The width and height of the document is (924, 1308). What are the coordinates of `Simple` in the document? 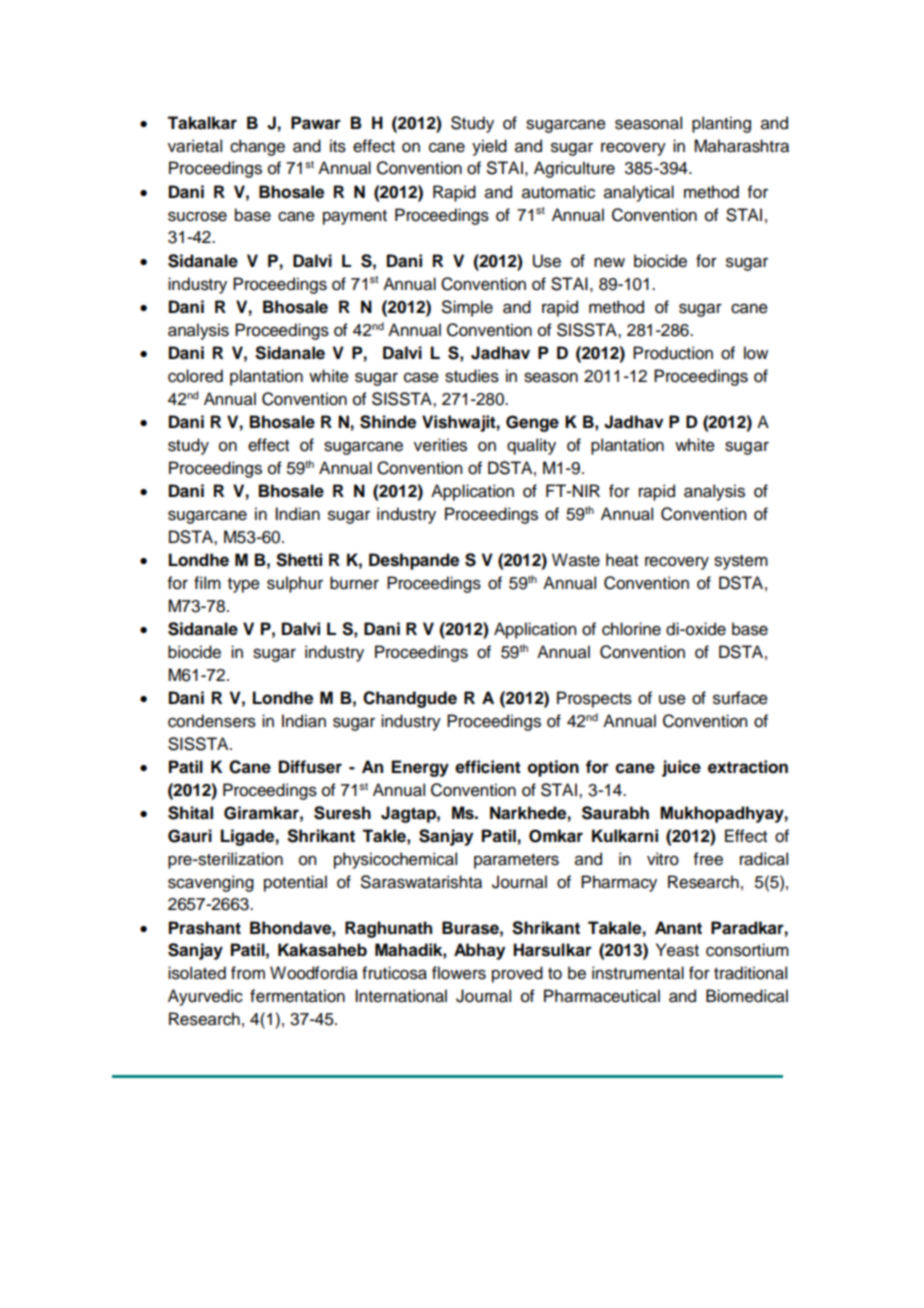 It's located at (467, 308).
